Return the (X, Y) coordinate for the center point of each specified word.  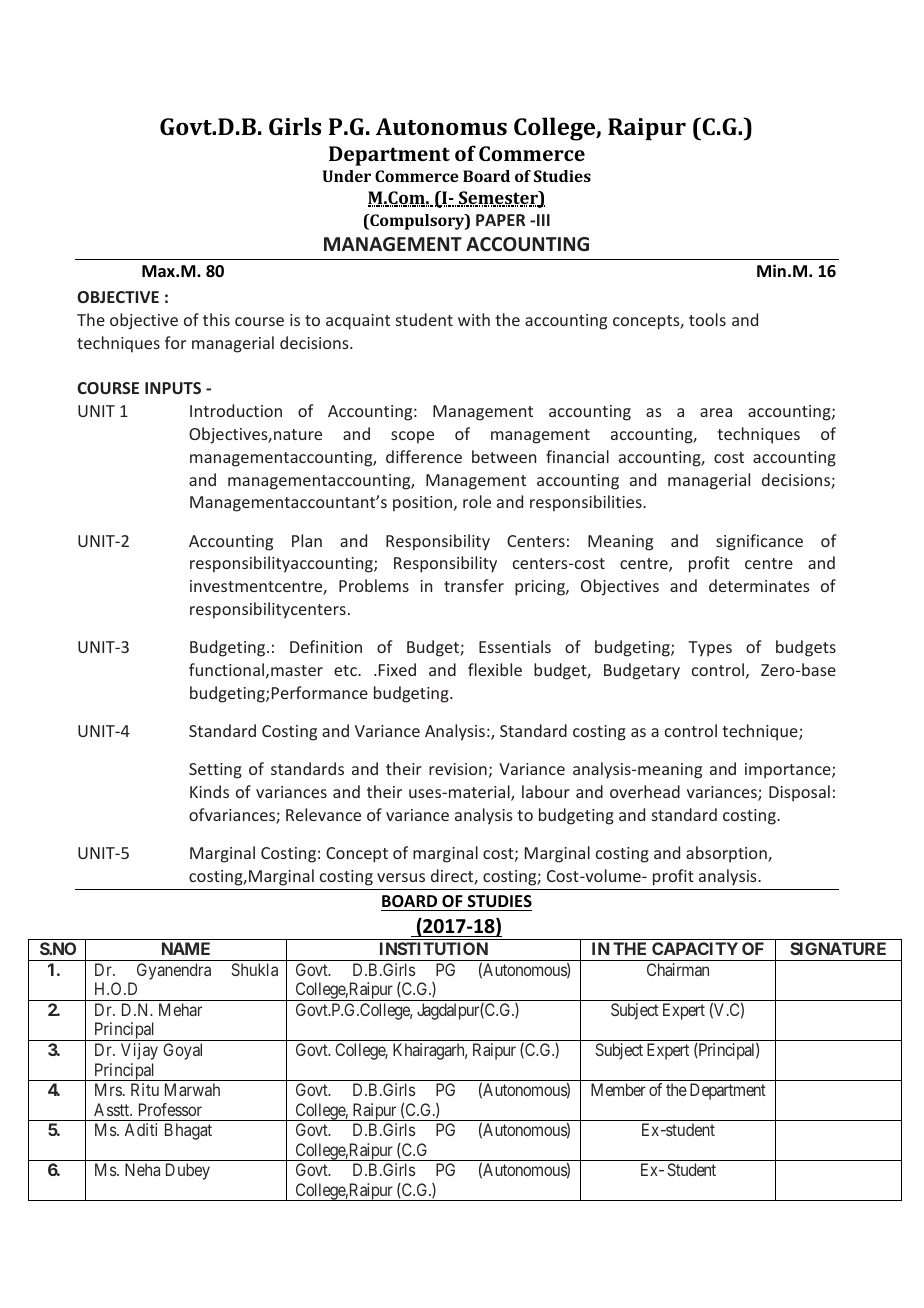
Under (347, 176)
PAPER (500, 220)
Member (618, 1089)
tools (707, 319)
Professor (170, 1109)
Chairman (678, 969)
